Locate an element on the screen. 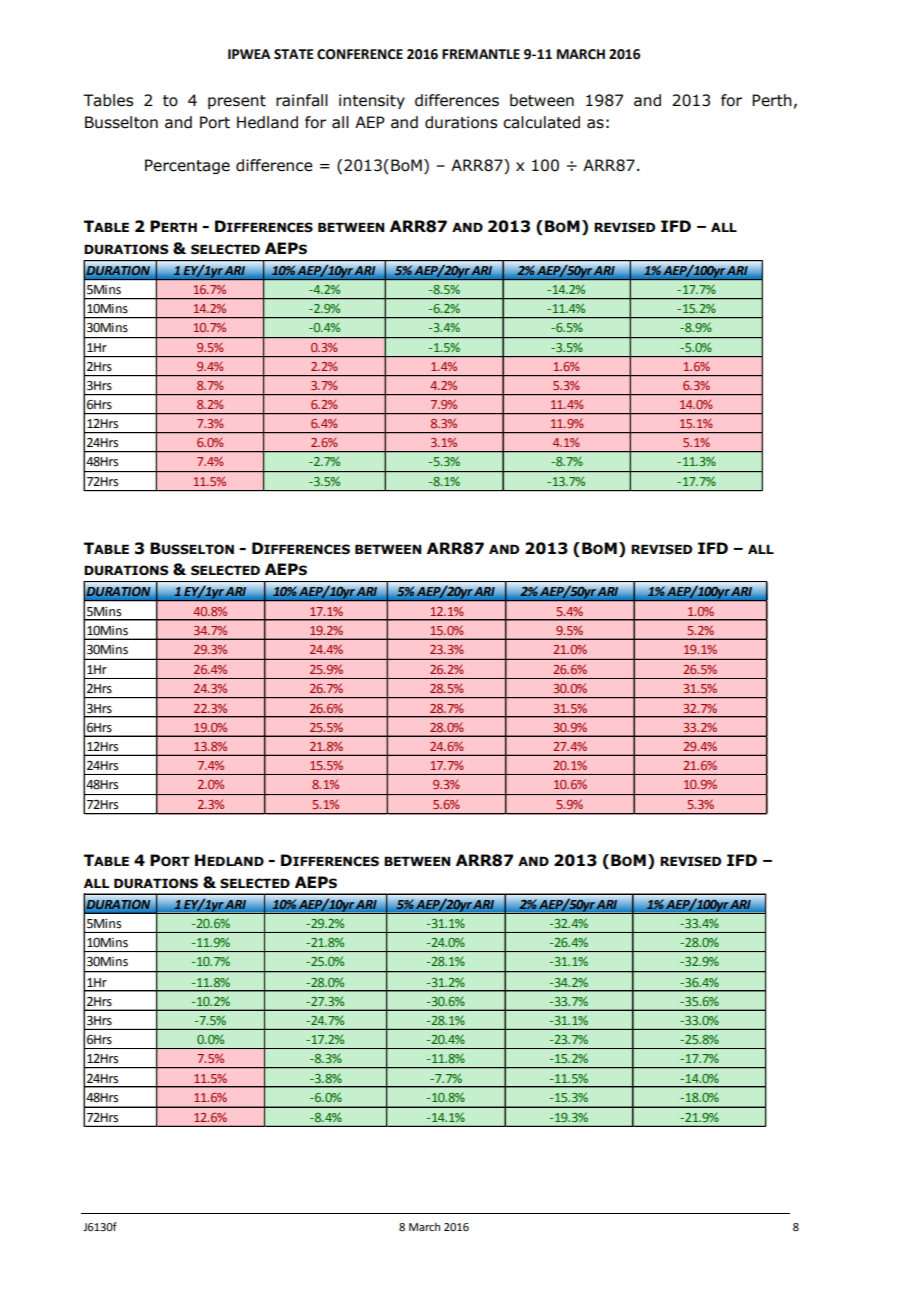 Image resolution: width=924 pixels, height=1309 pixels. rainfall is located at coordinates (302, 100).
